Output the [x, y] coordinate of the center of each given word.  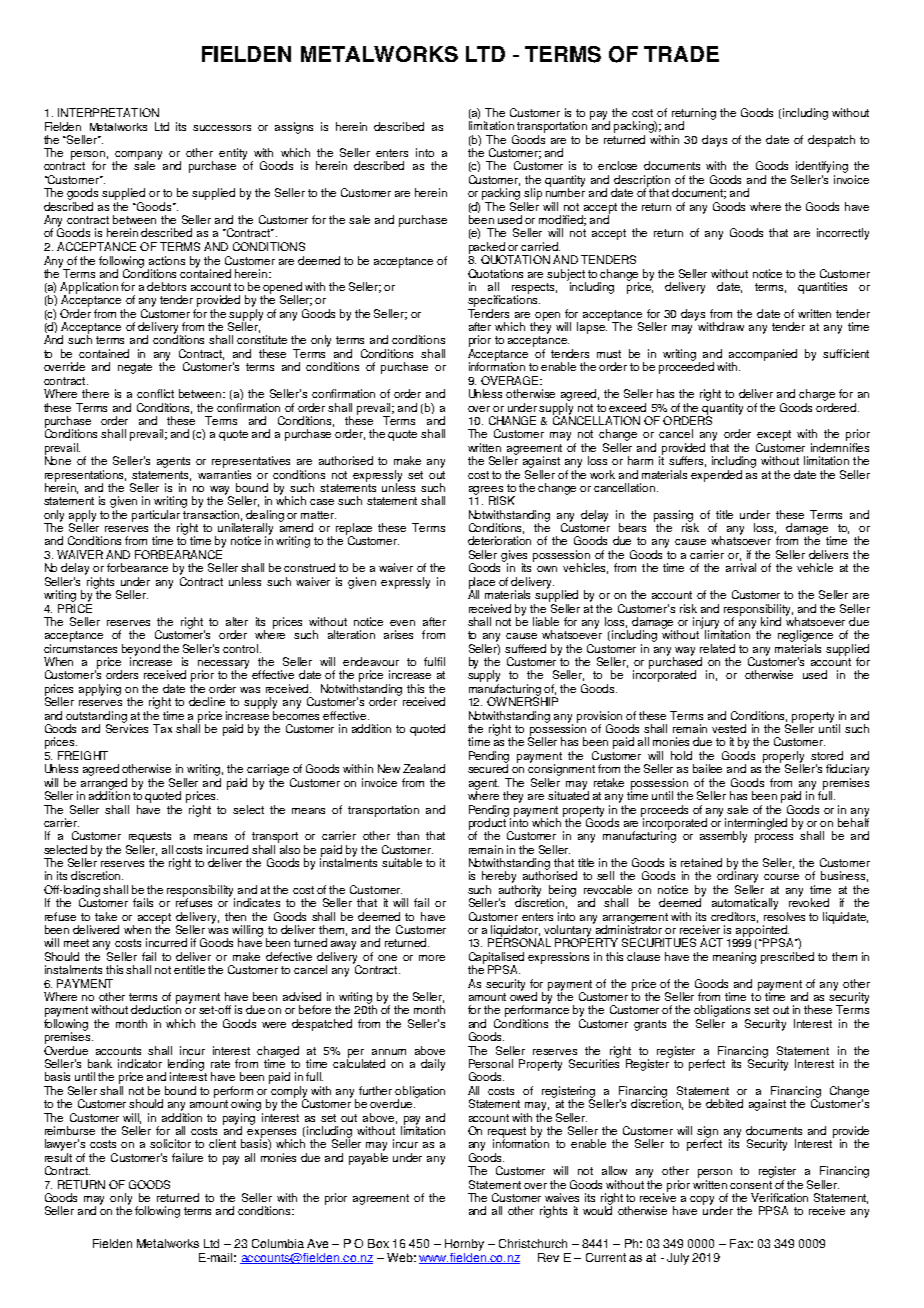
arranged [104, 785]
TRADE [681, 54]
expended [716, 476]
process [774, 838]
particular [157, 517]
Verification [779, 1197]
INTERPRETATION [108, 112]
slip [533, 194]
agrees [486, 491]
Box [378, 1243]
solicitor [170, 1143]
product [488, 824]
